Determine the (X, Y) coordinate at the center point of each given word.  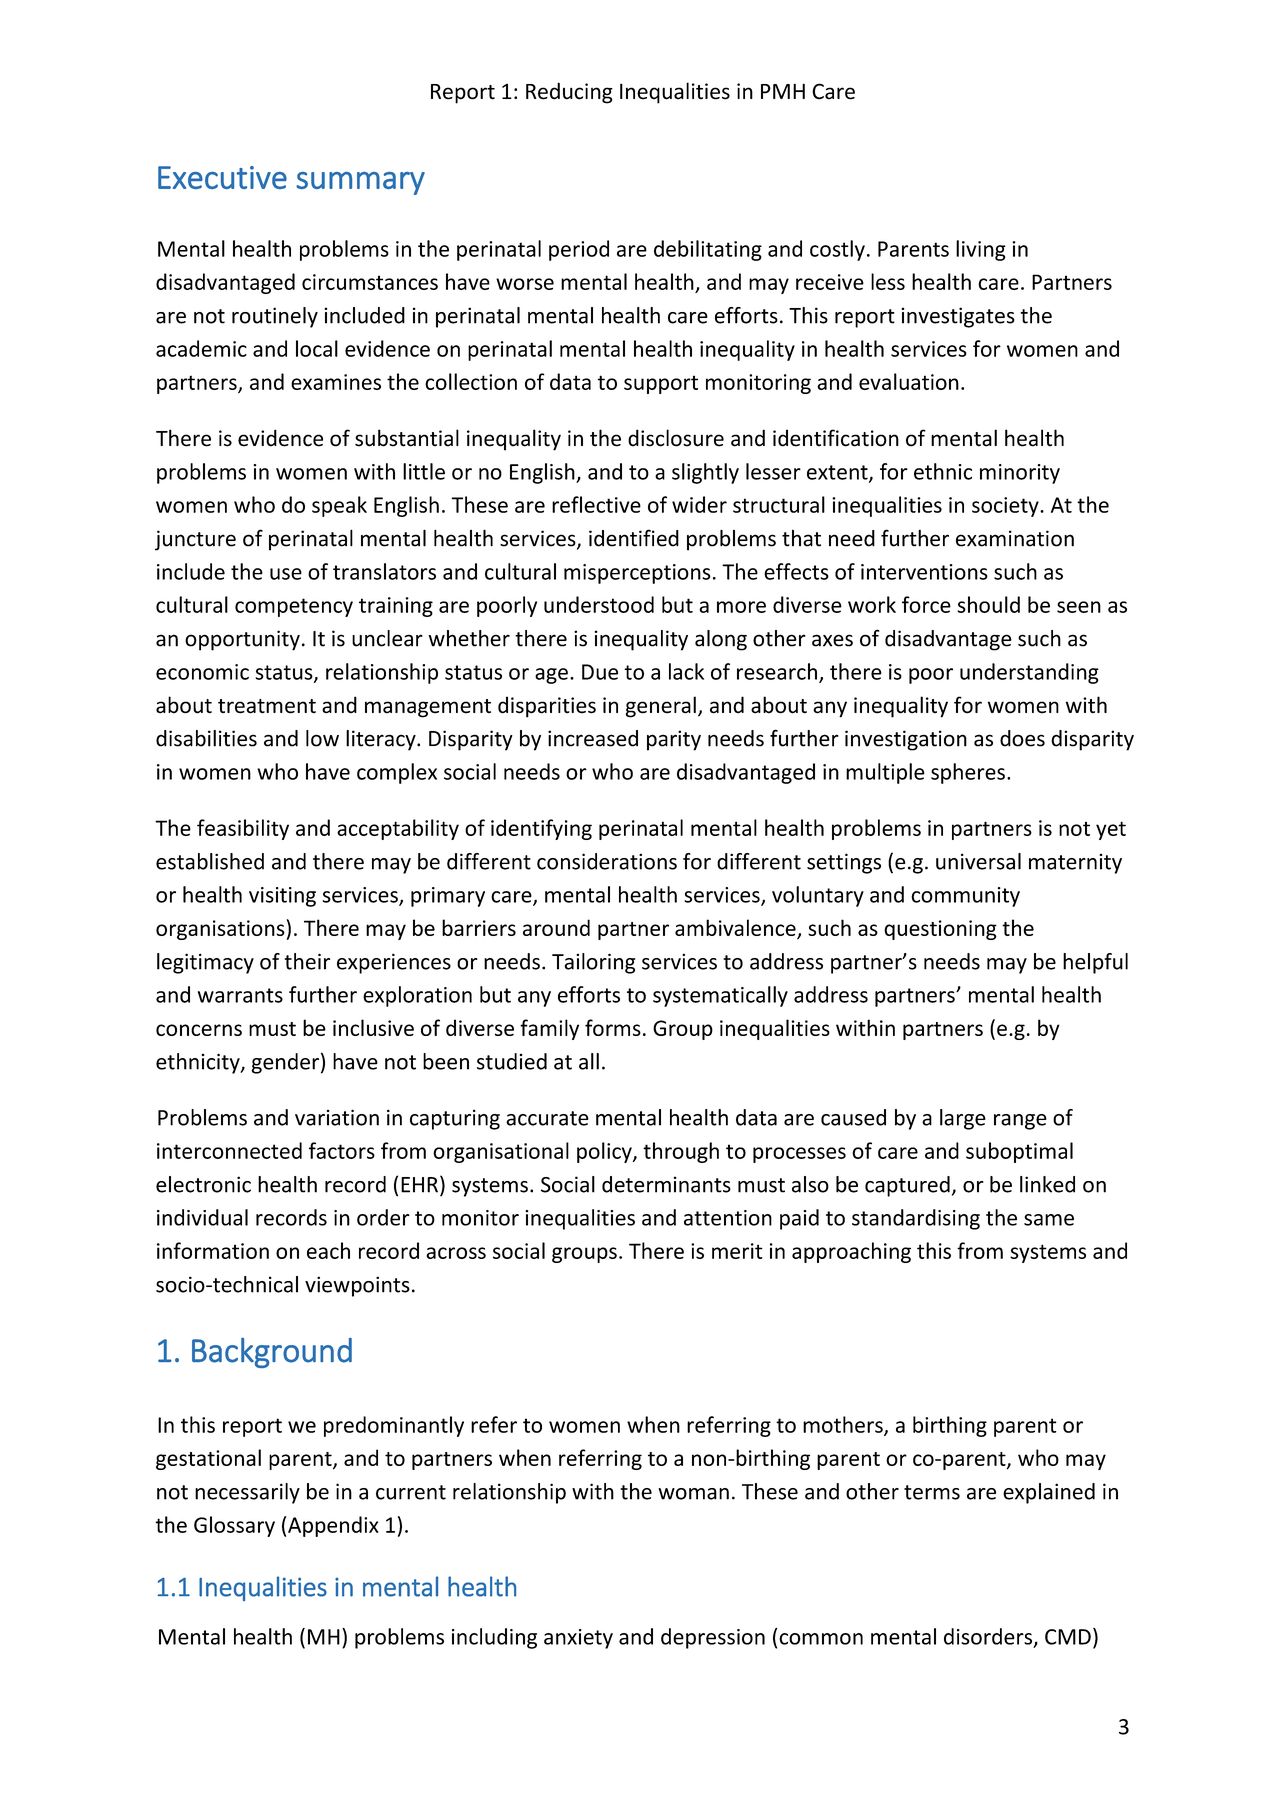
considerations (607, 861)
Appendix (333, 1526)
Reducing (569, 93)
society (1006, 507)
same (1049, 1220)
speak (339, 506)
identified (634, 538)
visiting (282, 897)
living (981, 250)
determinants (666, 1184)
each (328, 1250)
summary (360, 183)
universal (978, 861)
